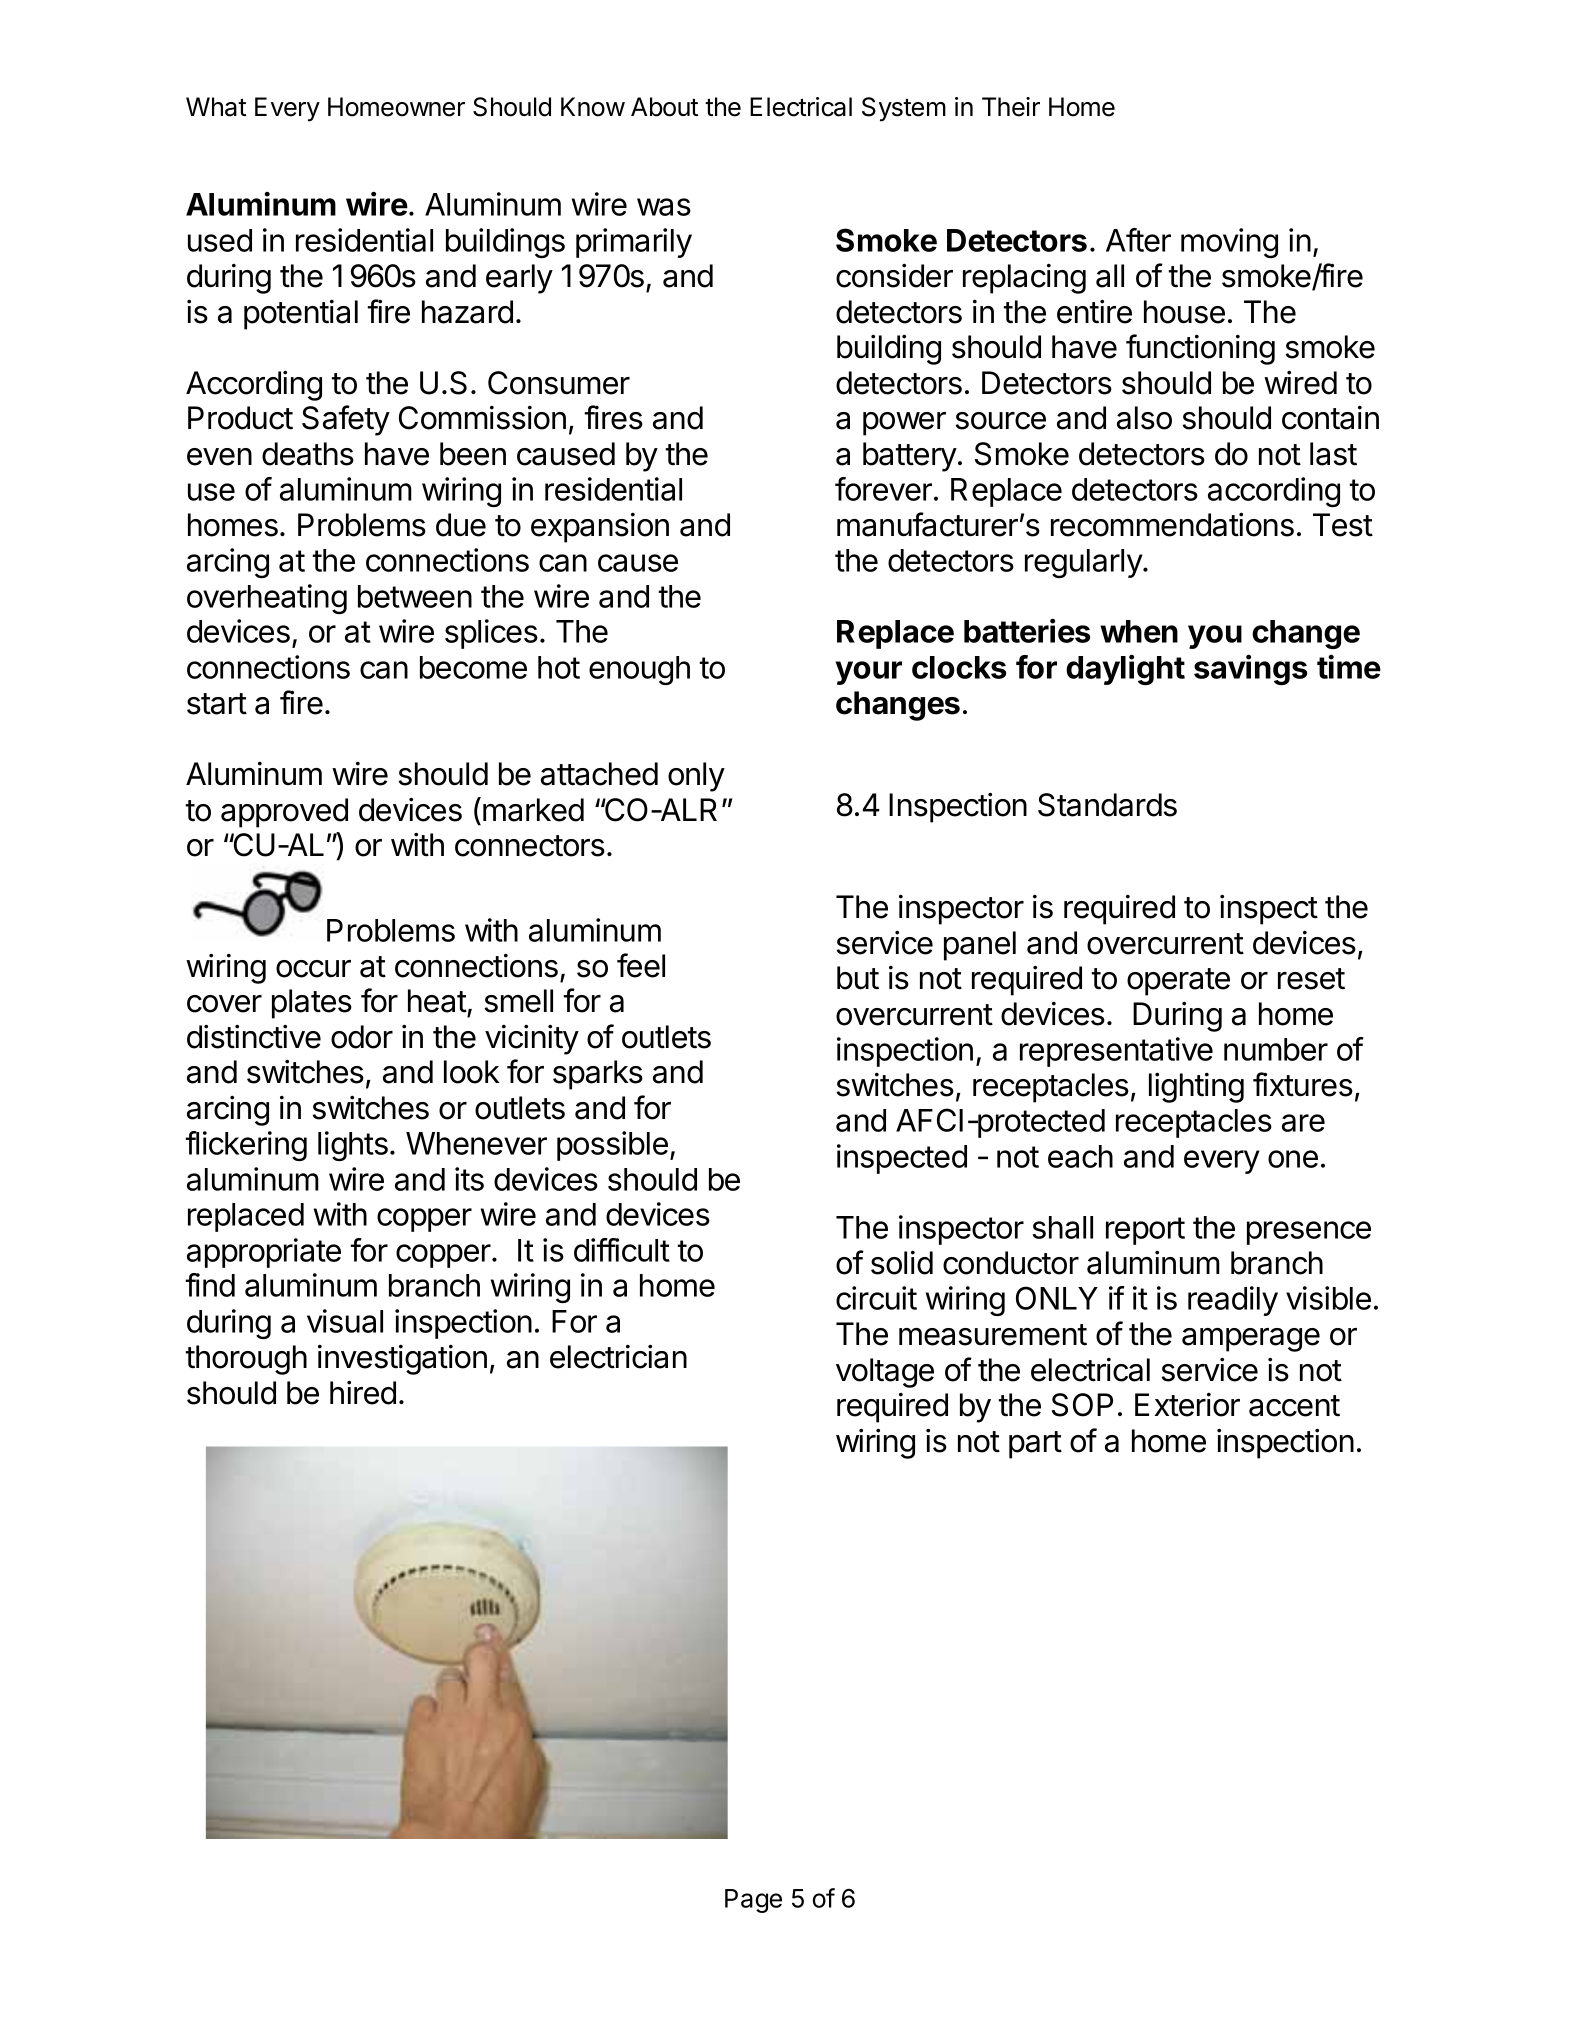 This screenshot has height=2042, width=1578. What do you see at coordinates (664, 207) in the screenshot?
I see `was` at bounding box center [664, 207].
